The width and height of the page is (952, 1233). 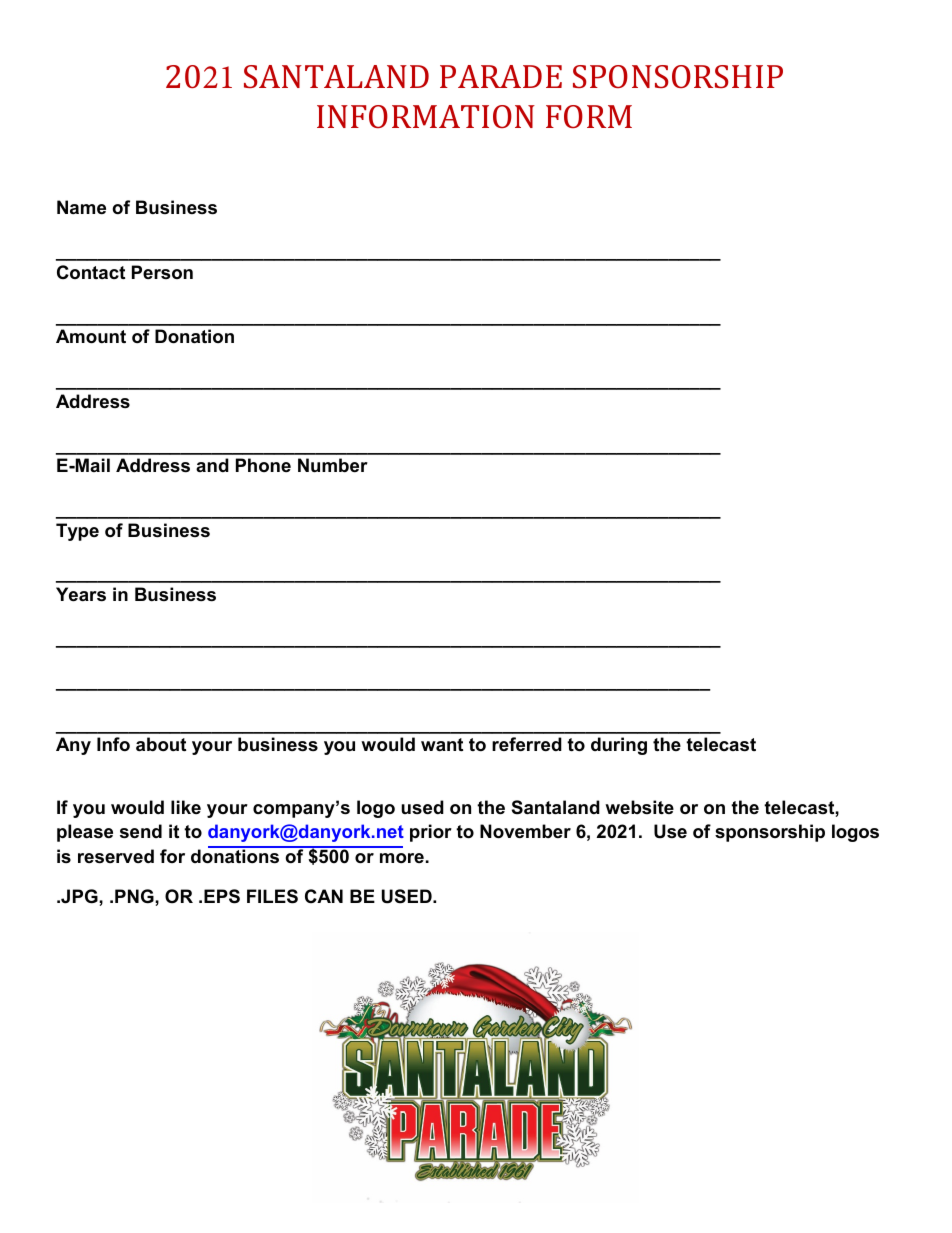 I want to click on Person, so click(x=162, y=272).
